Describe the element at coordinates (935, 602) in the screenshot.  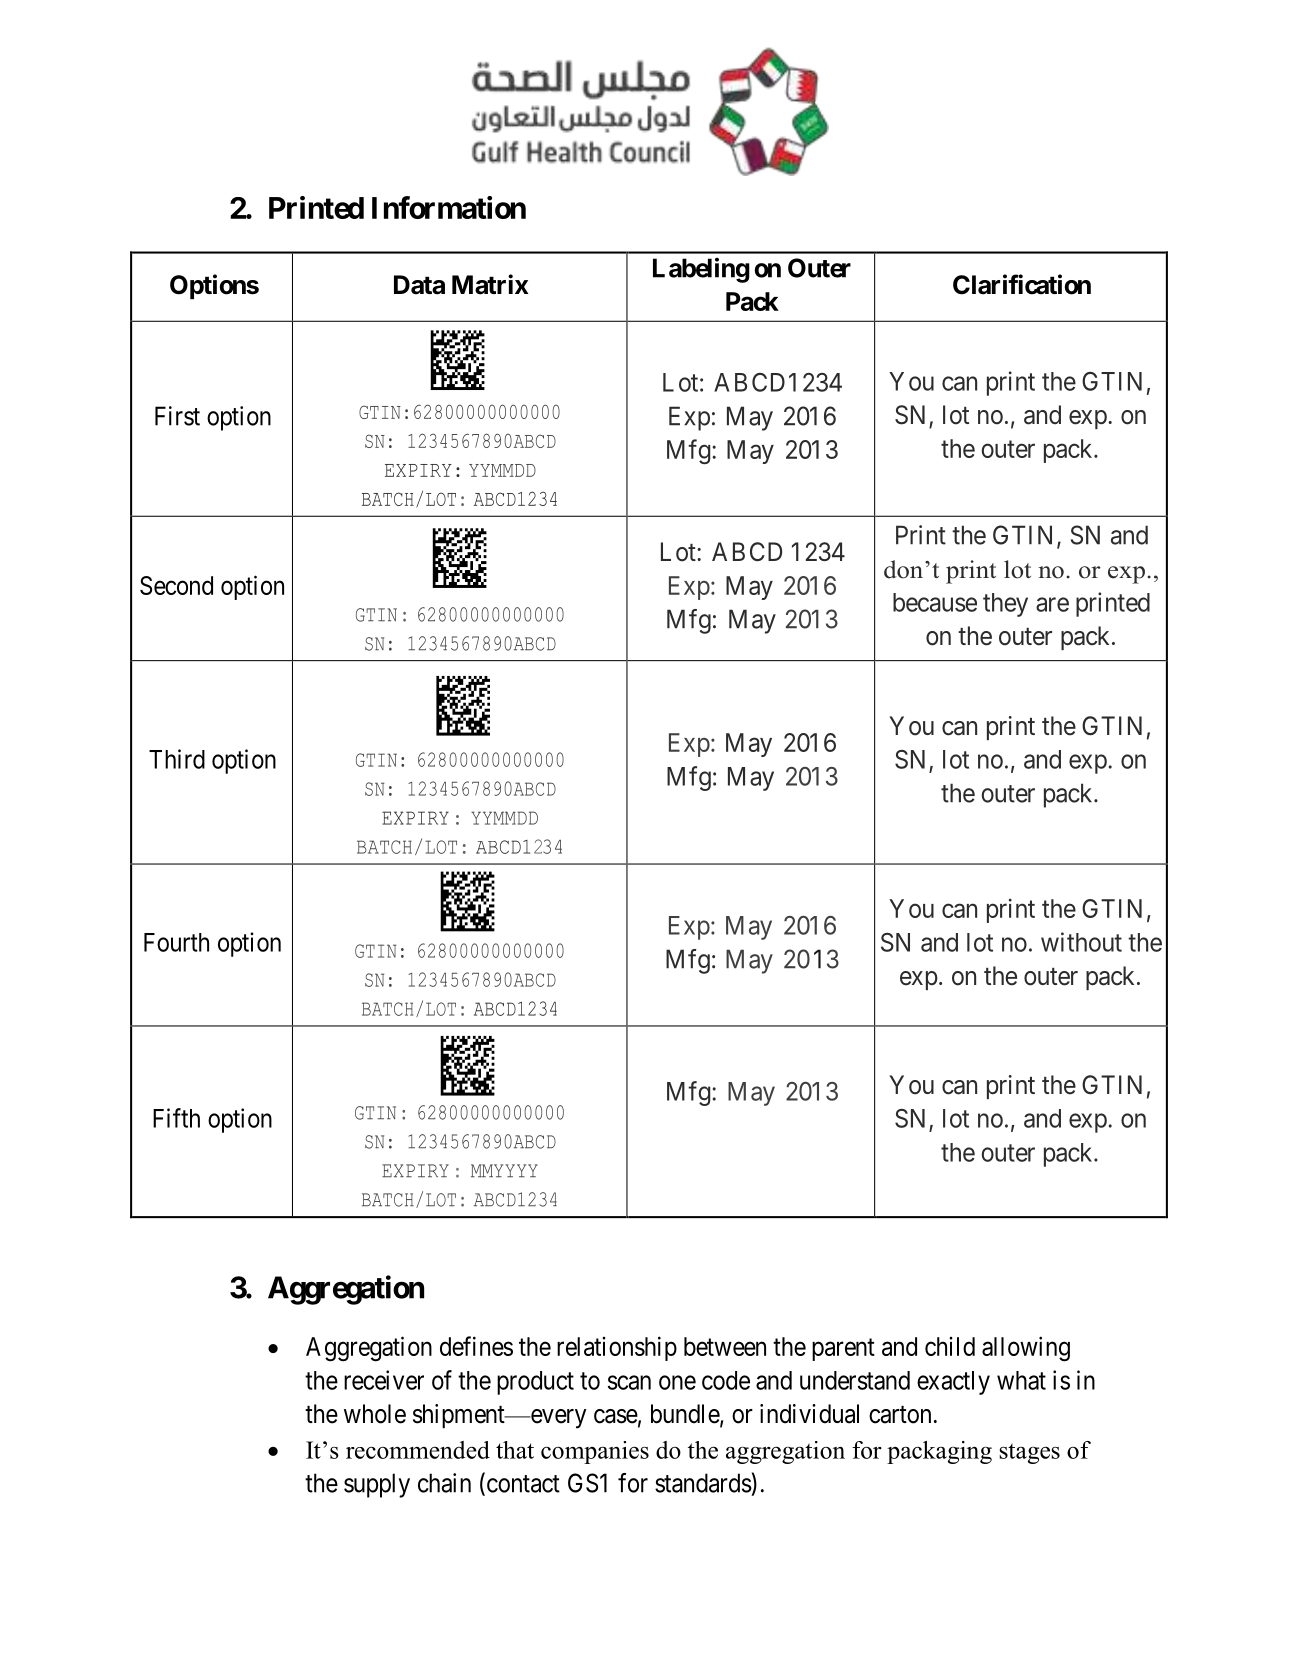
I see `because` at that location.
